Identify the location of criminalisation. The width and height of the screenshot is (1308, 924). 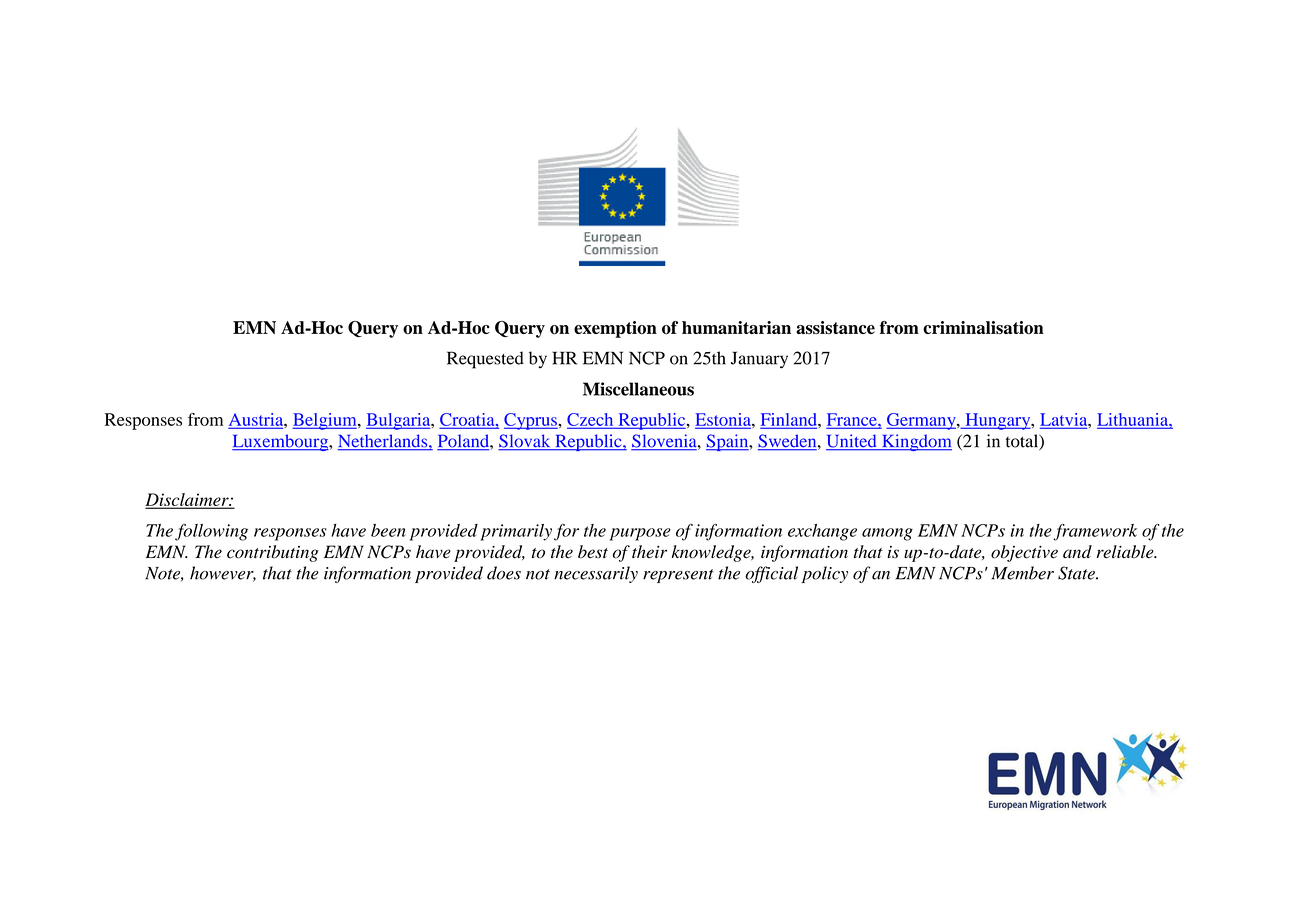
(983, 328).
